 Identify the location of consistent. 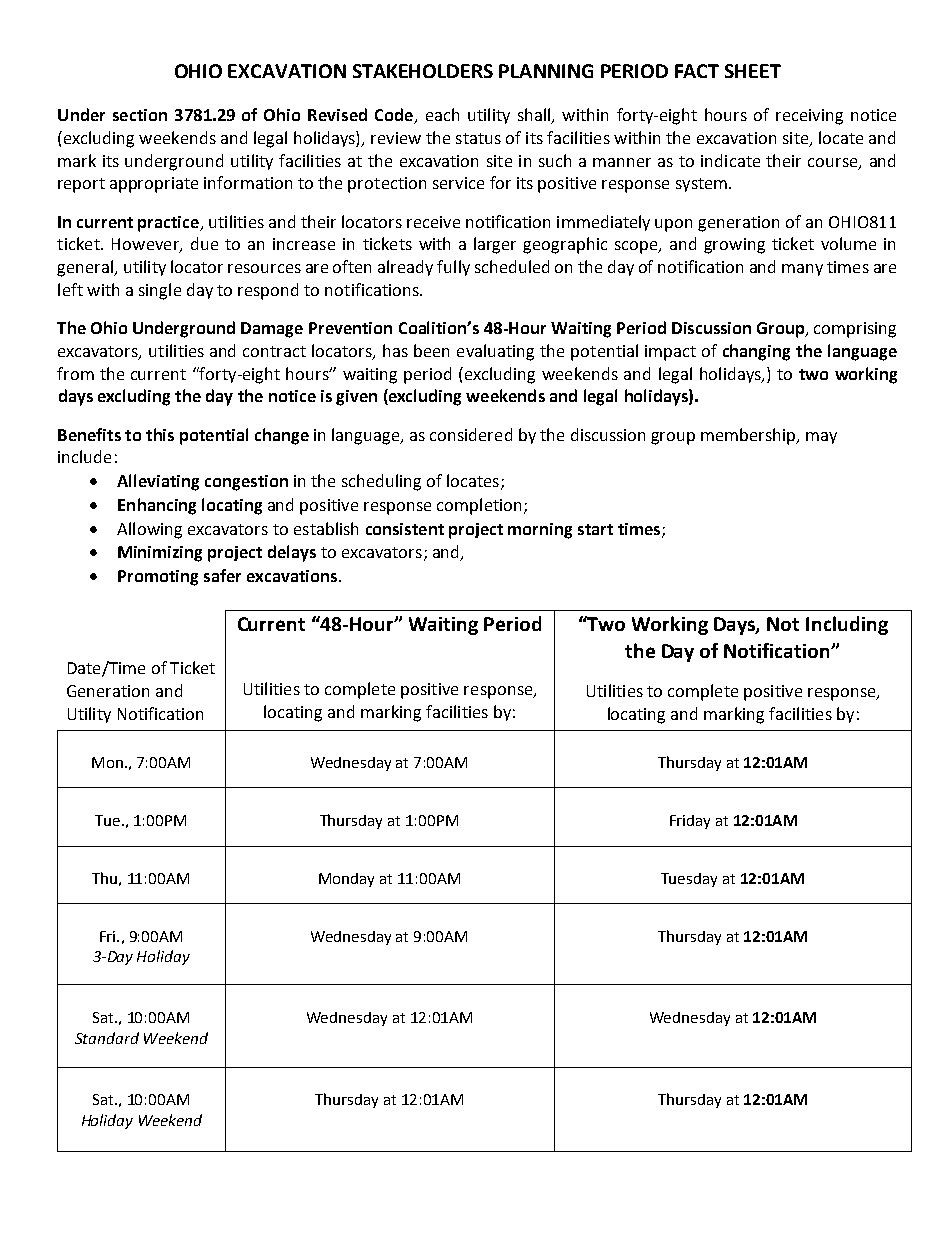
(405, 529).
